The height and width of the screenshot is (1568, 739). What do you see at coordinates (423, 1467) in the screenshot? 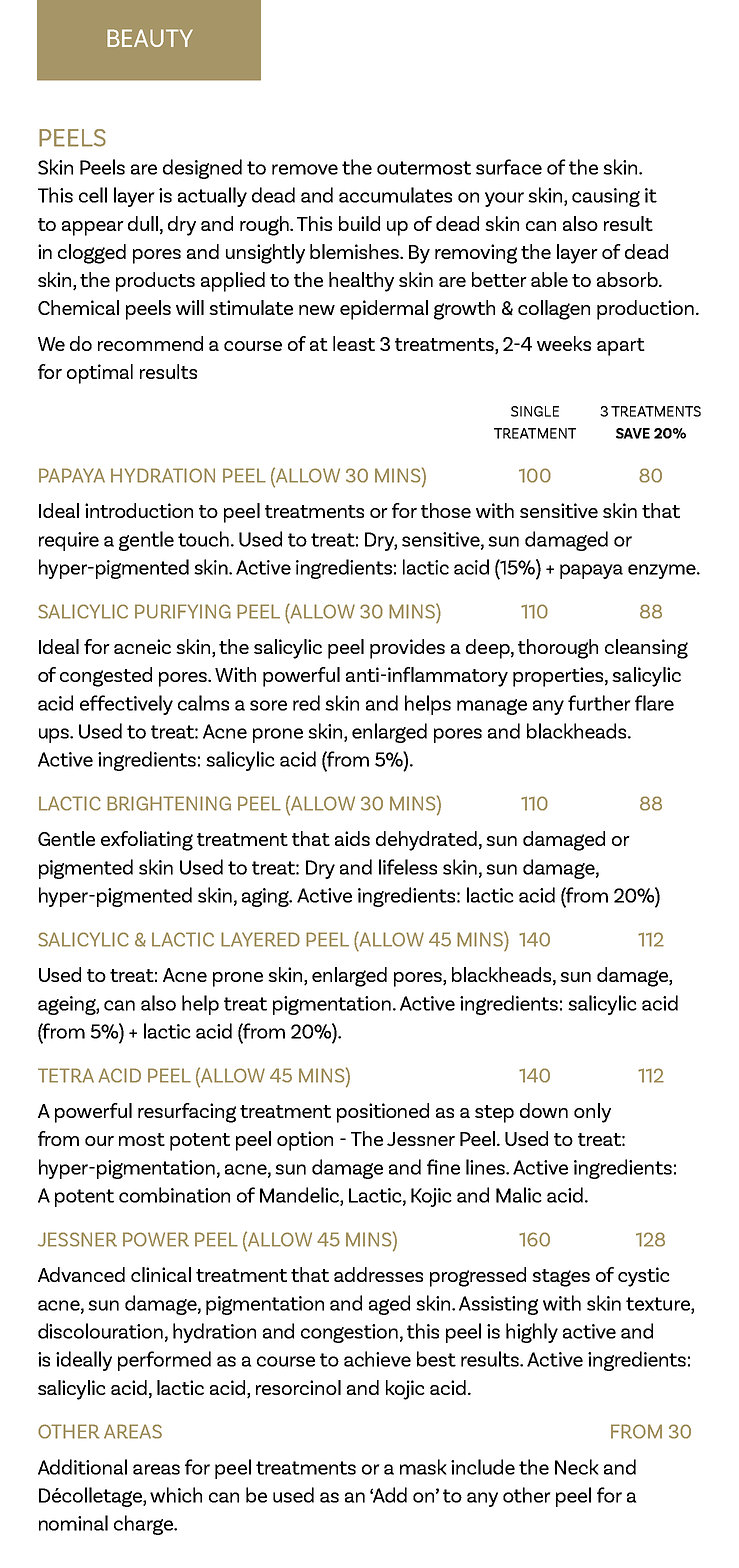
I see `mask` at bounding box center [423, 1467].
